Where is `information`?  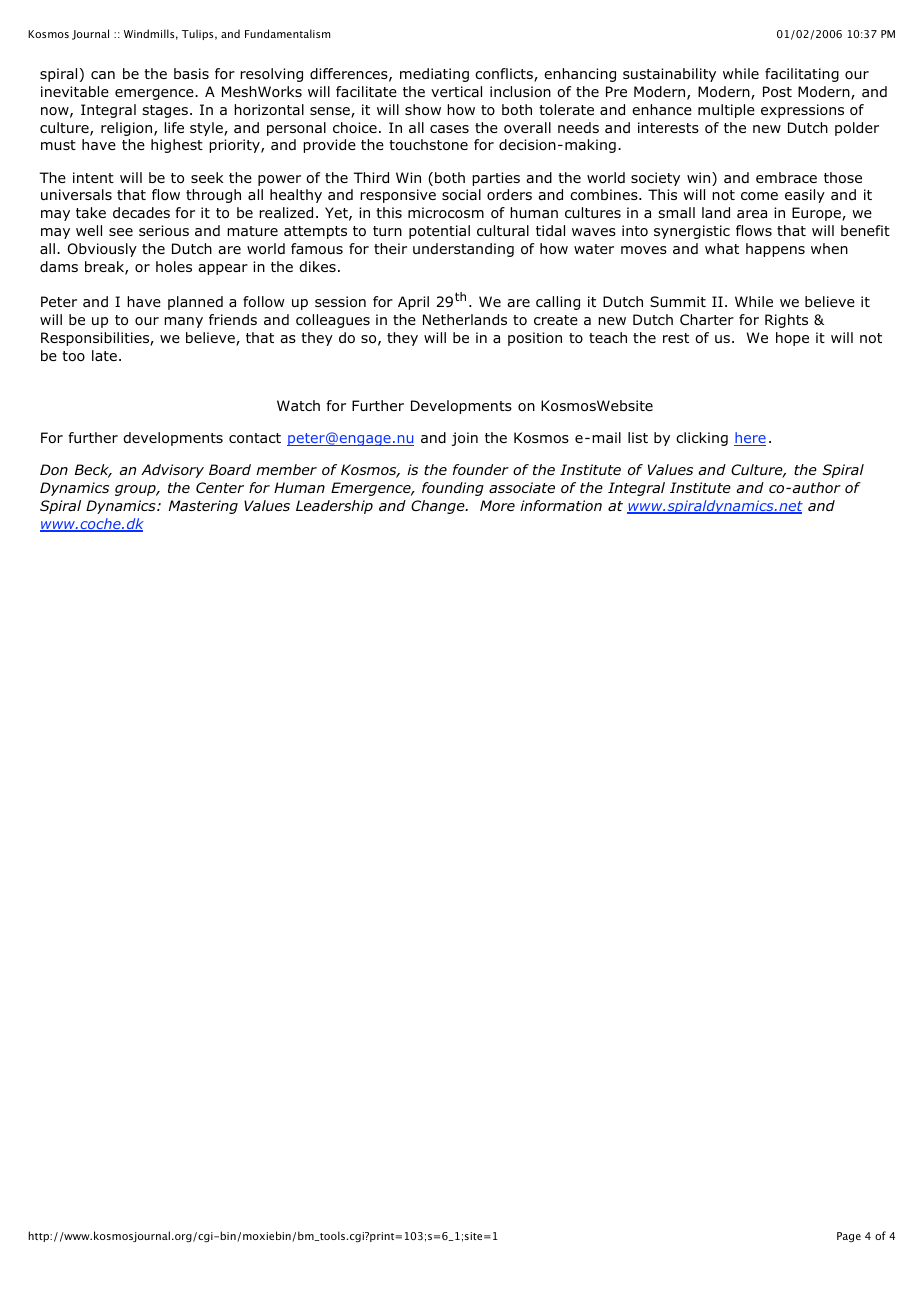 information is located at coordinates (561, 505).
